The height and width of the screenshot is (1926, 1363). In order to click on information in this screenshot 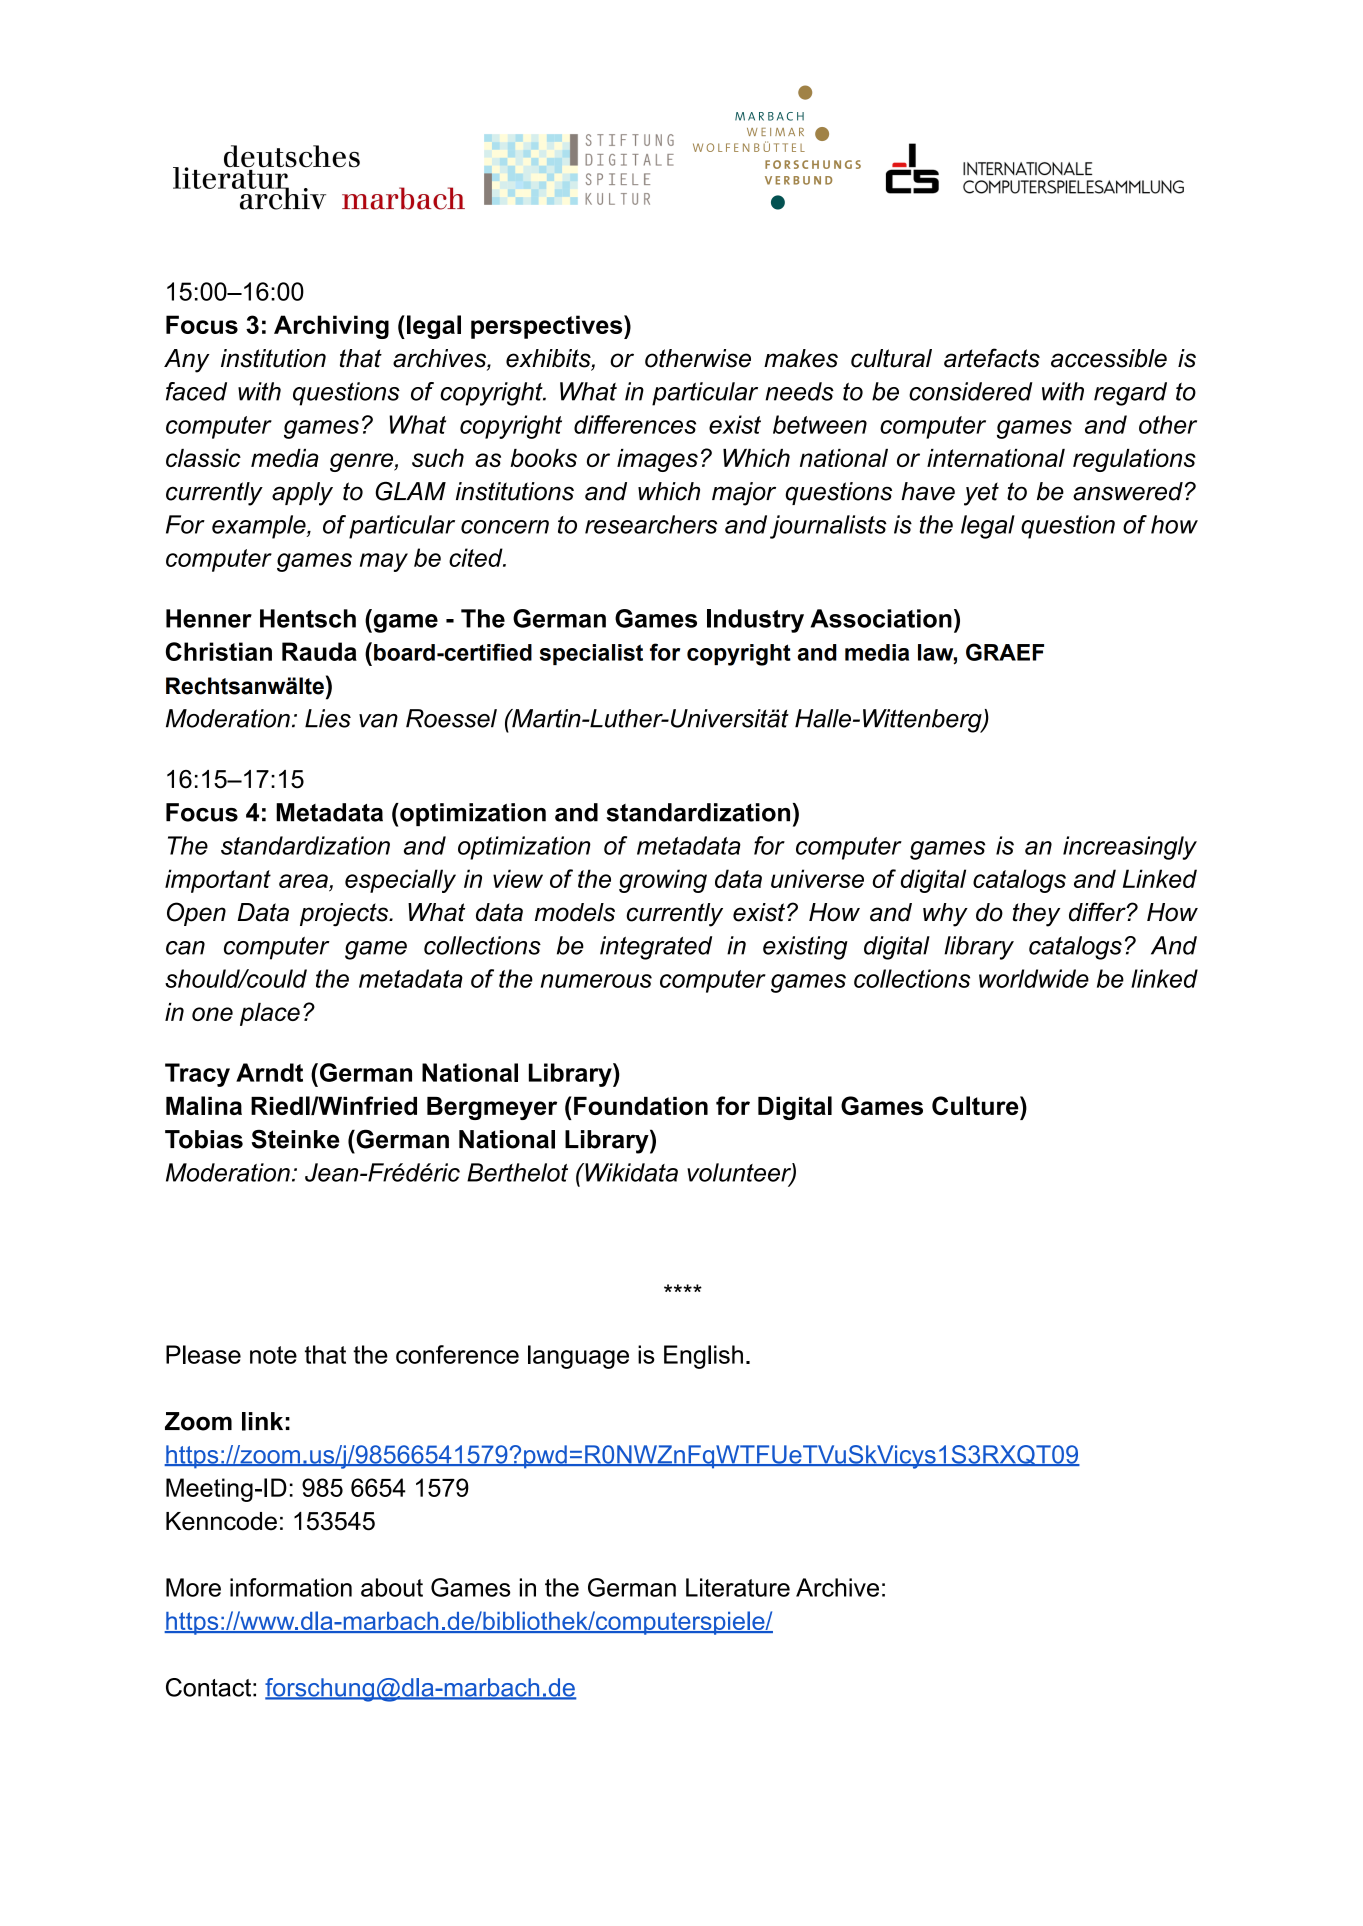, I will do `click(291, 1587)`.
